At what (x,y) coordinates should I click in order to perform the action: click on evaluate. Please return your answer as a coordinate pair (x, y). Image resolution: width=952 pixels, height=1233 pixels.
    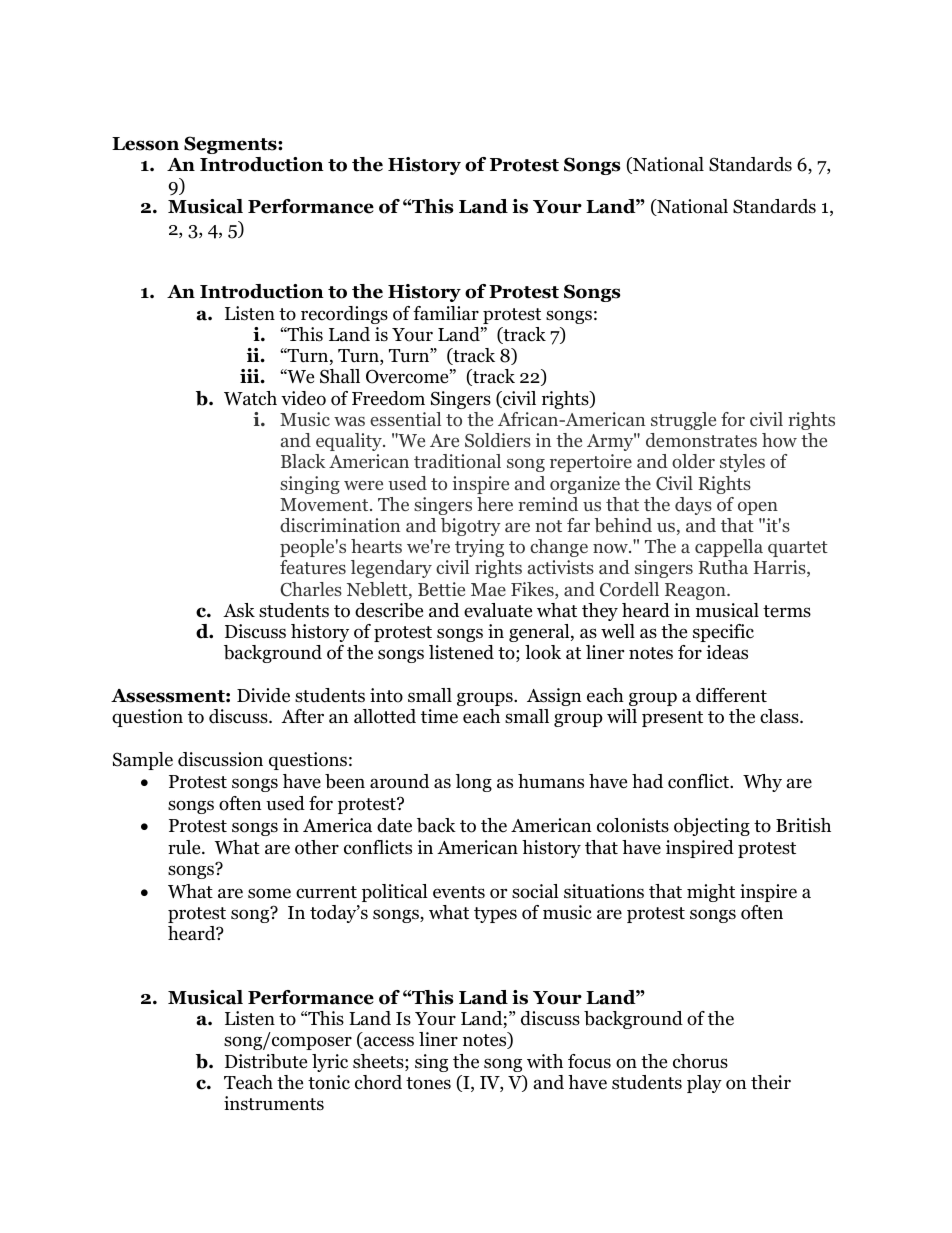
    Looking at the image, I should click on (498, 610).
